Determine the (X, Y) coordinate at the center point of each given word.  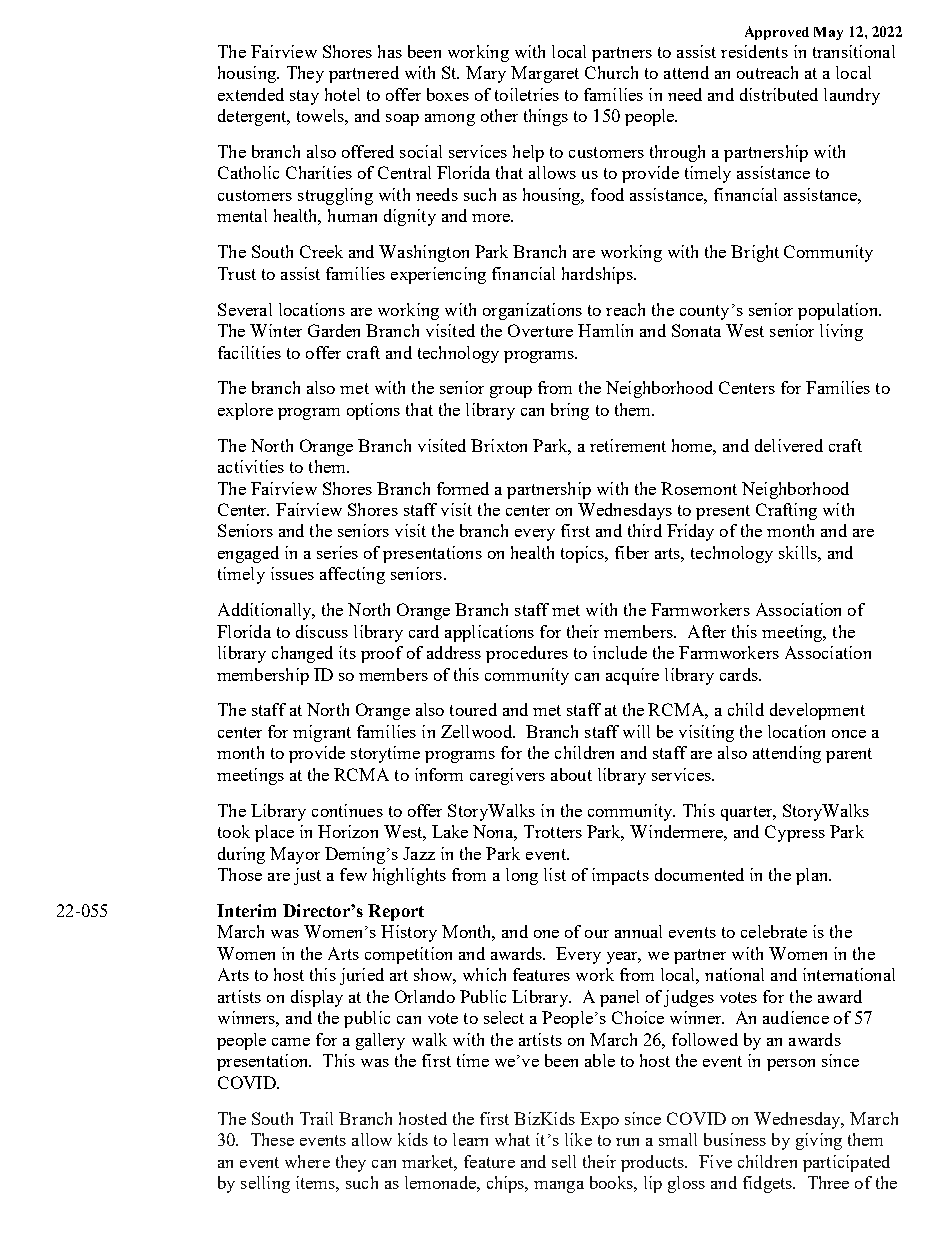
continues (347, 810)
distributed (779, 94)
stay (304, 97)
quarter (748, 813)
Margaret (545, 74)
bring (570, 411)
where (307, 1161)
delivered (789, 445)
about (571, 774)
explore (245, 411)
